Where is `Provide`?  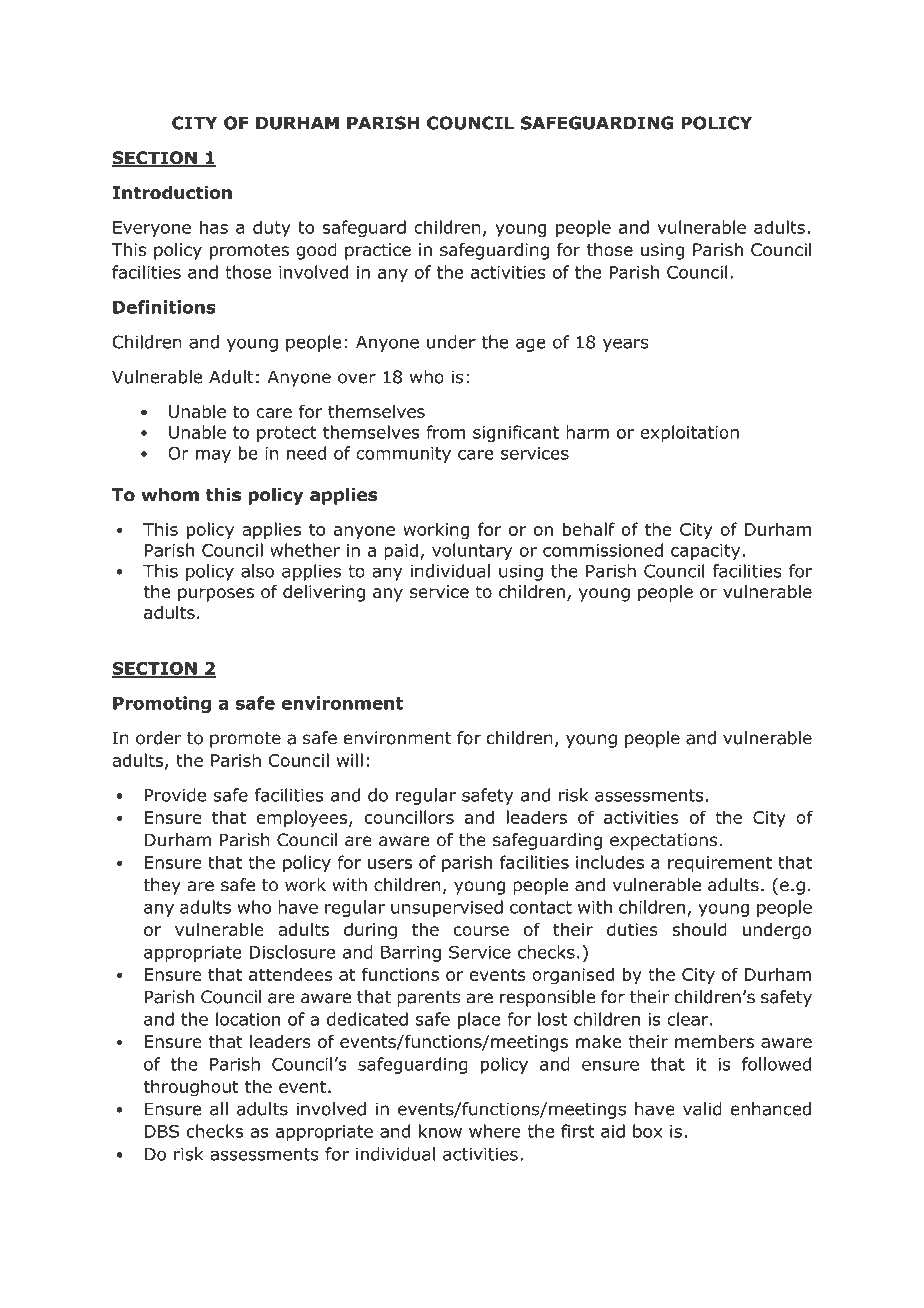 Provide is located at coordinates (175, 795).
